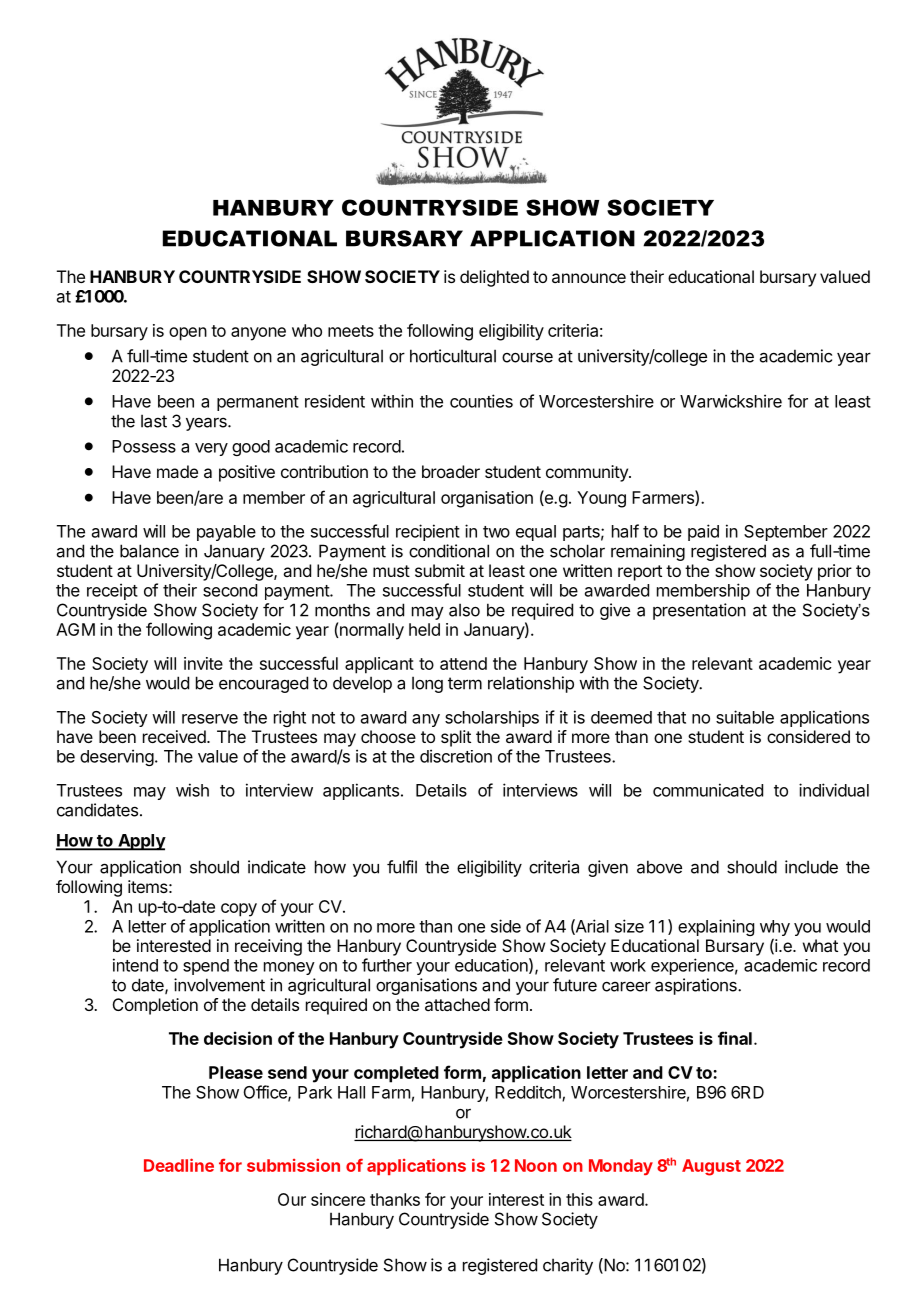 This screenshot has width=924, height=1308. Describe the element at coordinates (731, 401) in the screenshot. I see `Warwickshire` at that location.
